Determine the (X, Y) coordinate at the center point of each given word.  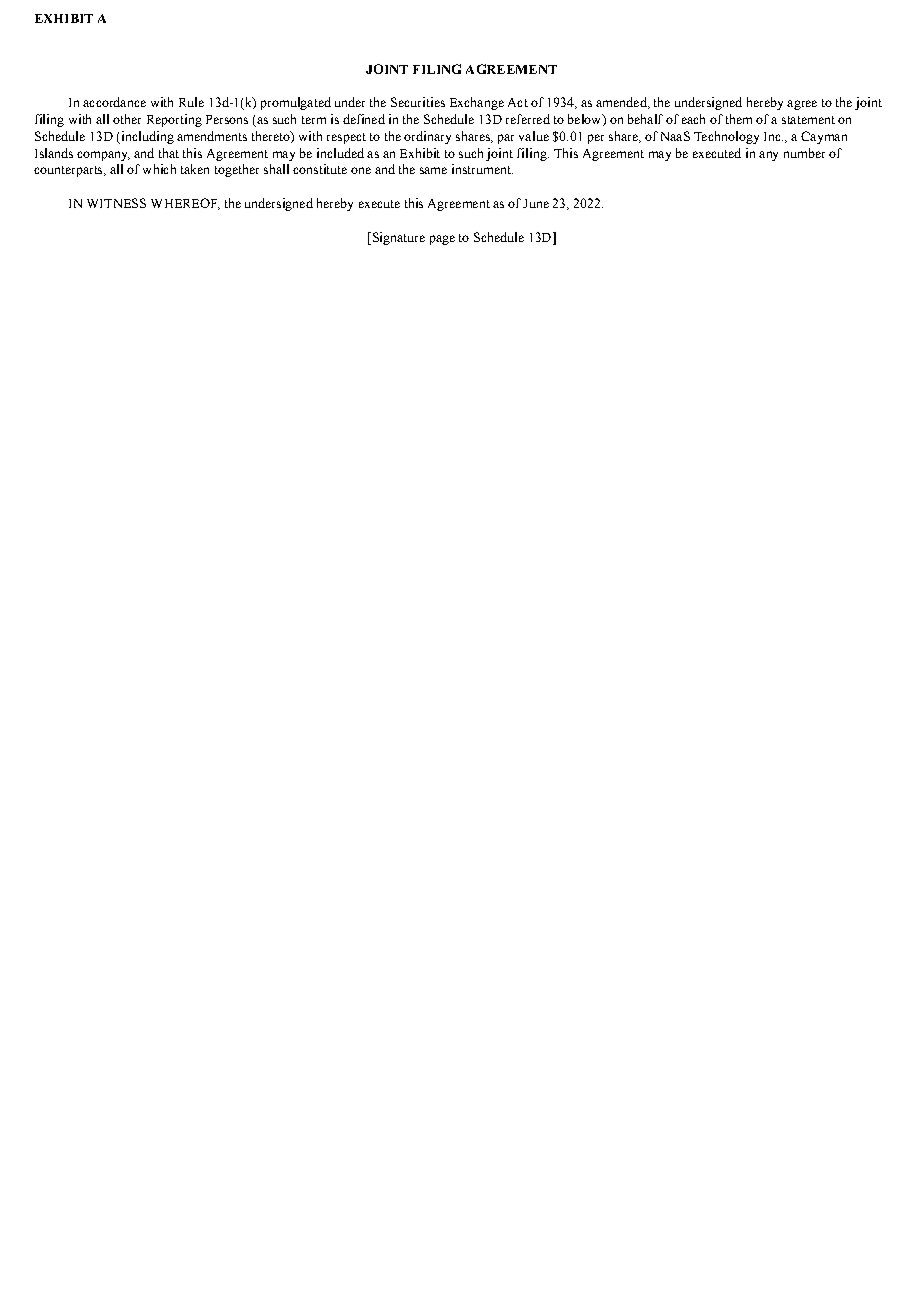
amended (622, 103)
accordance (114, 102)
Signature (397, 238)
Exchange (477, 103)
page (442, 240)
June (536, 203)
